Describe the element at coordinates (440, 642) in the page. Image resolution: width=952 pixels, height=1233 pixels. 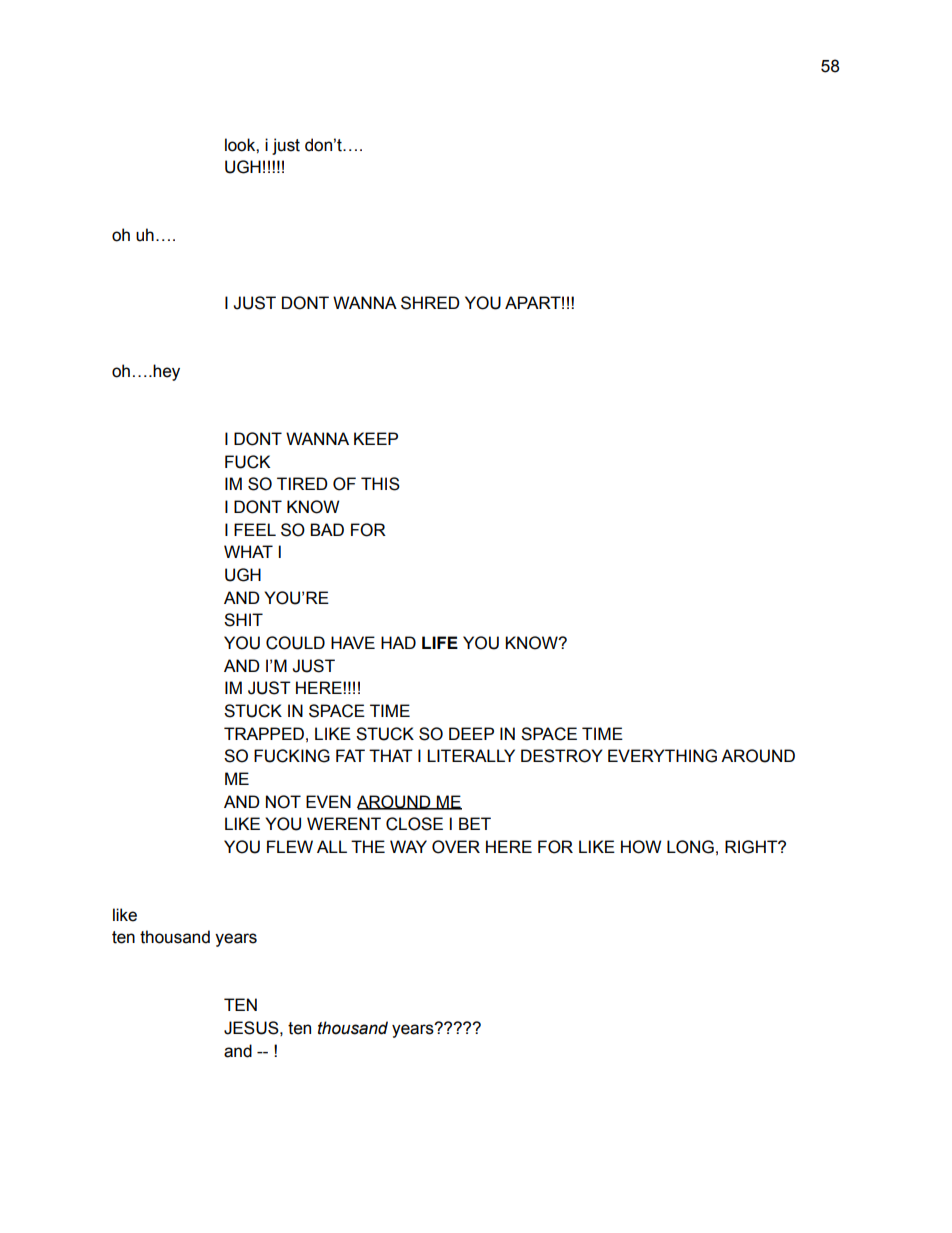
I see `LIFE` at that location.
